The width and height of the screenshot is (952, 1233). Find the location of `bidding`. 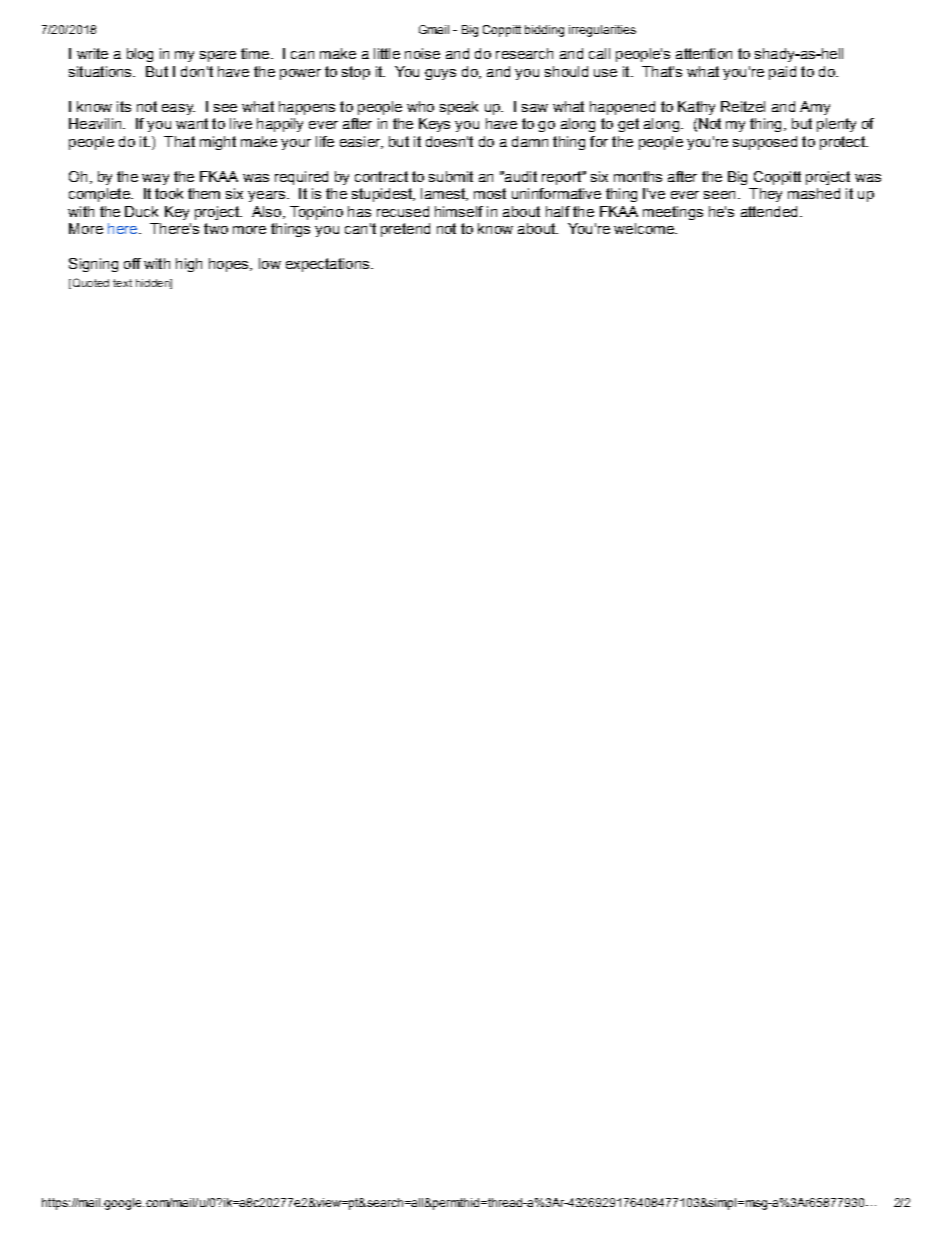

bidding is located at coordinates (544, 31).
